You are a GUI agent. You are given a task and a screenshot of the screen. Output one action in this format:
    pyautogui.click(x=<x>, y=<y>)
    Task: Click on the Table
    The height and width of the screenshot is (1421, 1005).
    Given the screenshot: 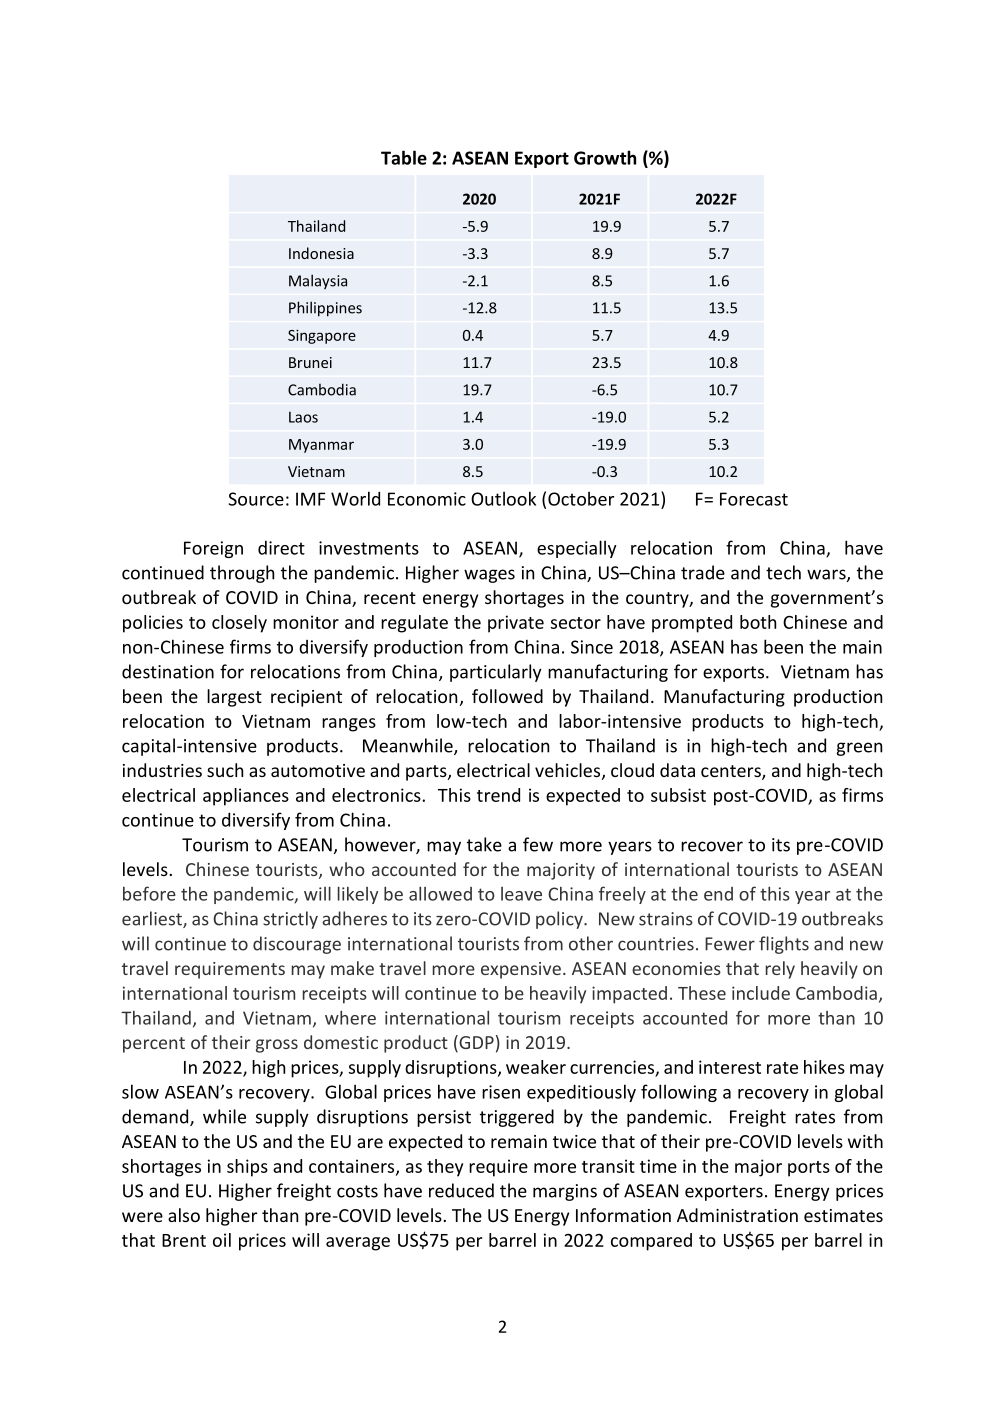 What is the action you would take?
    pyautogui.click(x=404, y=157)
